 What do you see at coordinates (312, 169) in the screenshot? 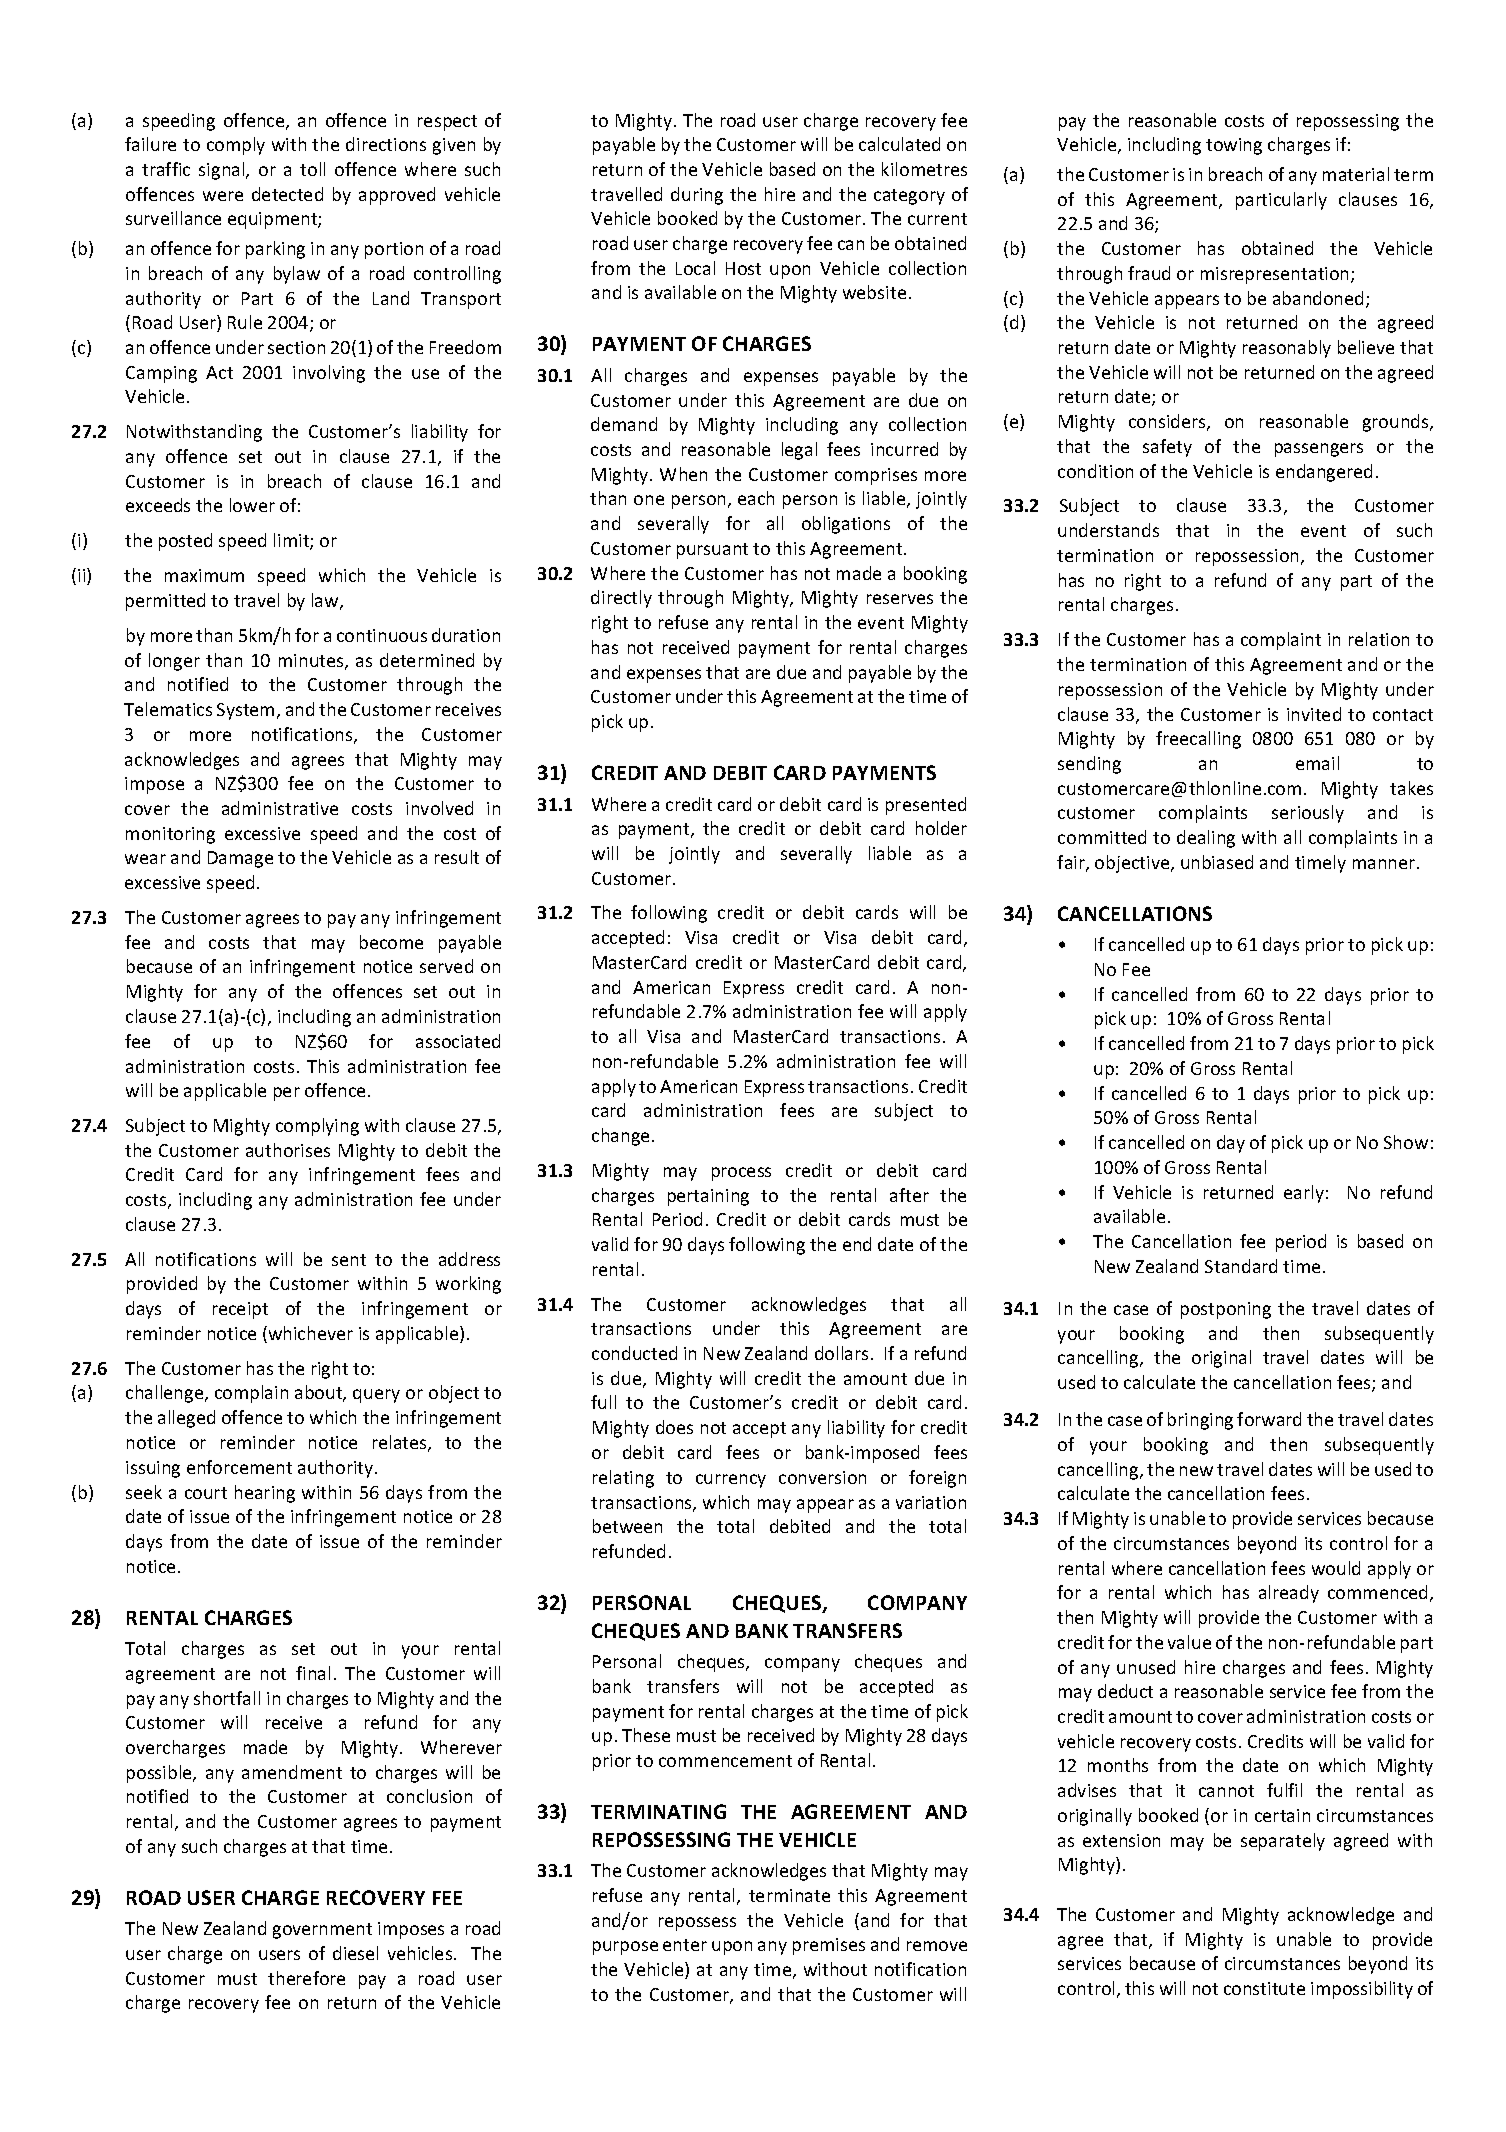
I see `toll` at bounding box center [312, 169].
